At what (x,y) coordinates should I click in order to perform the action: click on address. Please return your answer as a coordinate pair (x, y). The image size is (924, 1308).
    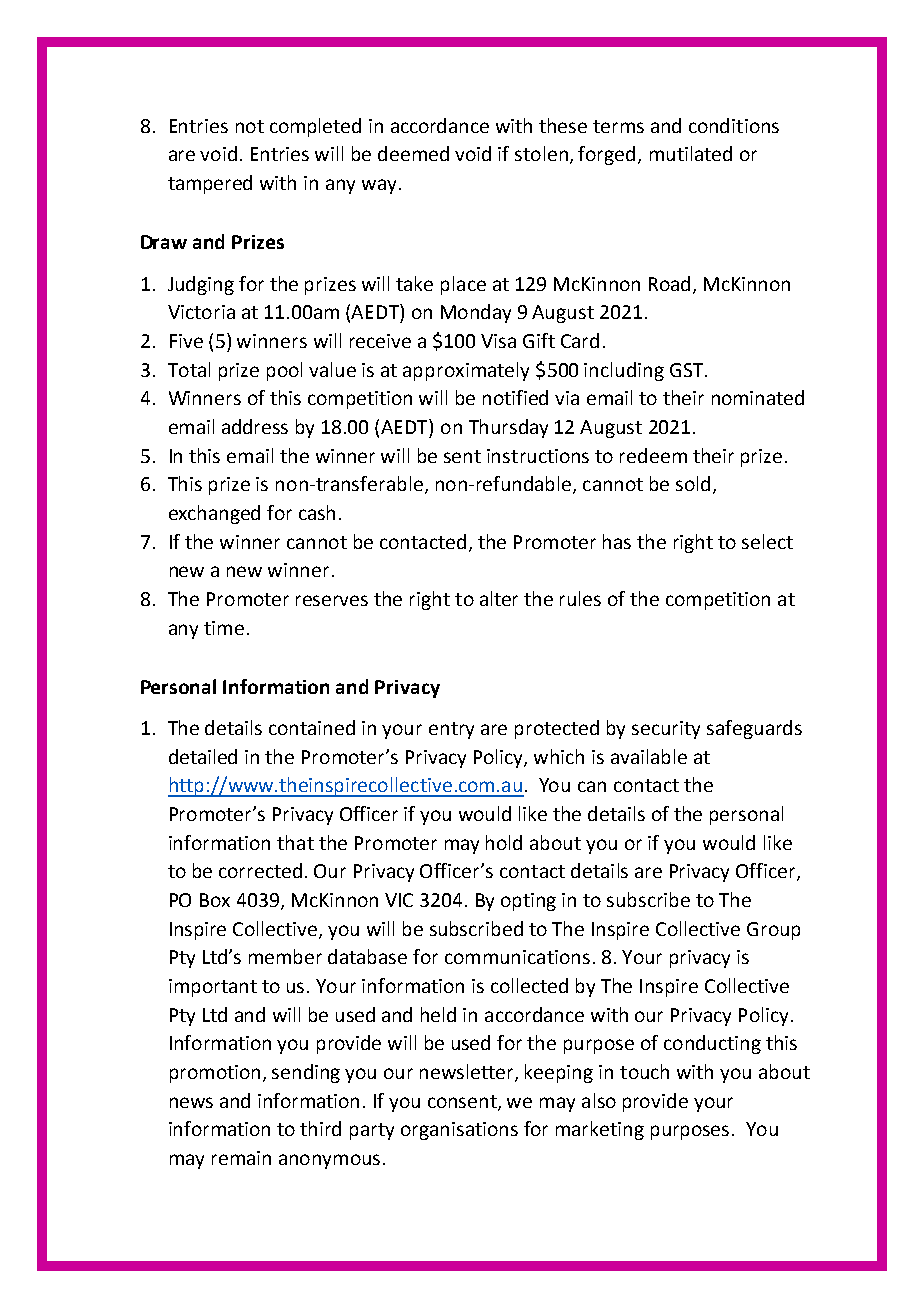
    Looking at the image, I should click on (255, 426).
